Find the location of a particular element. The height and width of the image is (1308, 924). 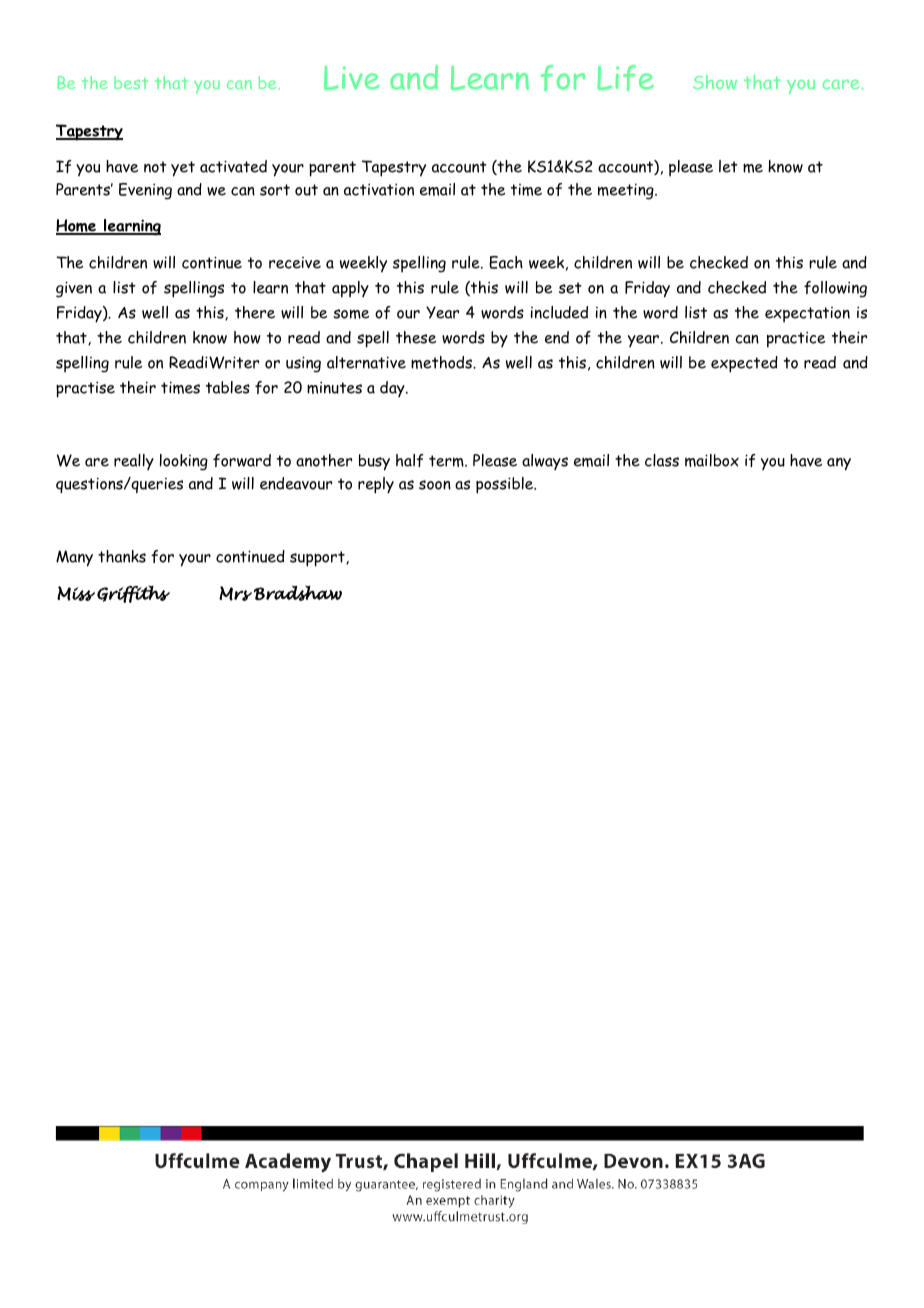

support is located at coordinates (318, 559).
